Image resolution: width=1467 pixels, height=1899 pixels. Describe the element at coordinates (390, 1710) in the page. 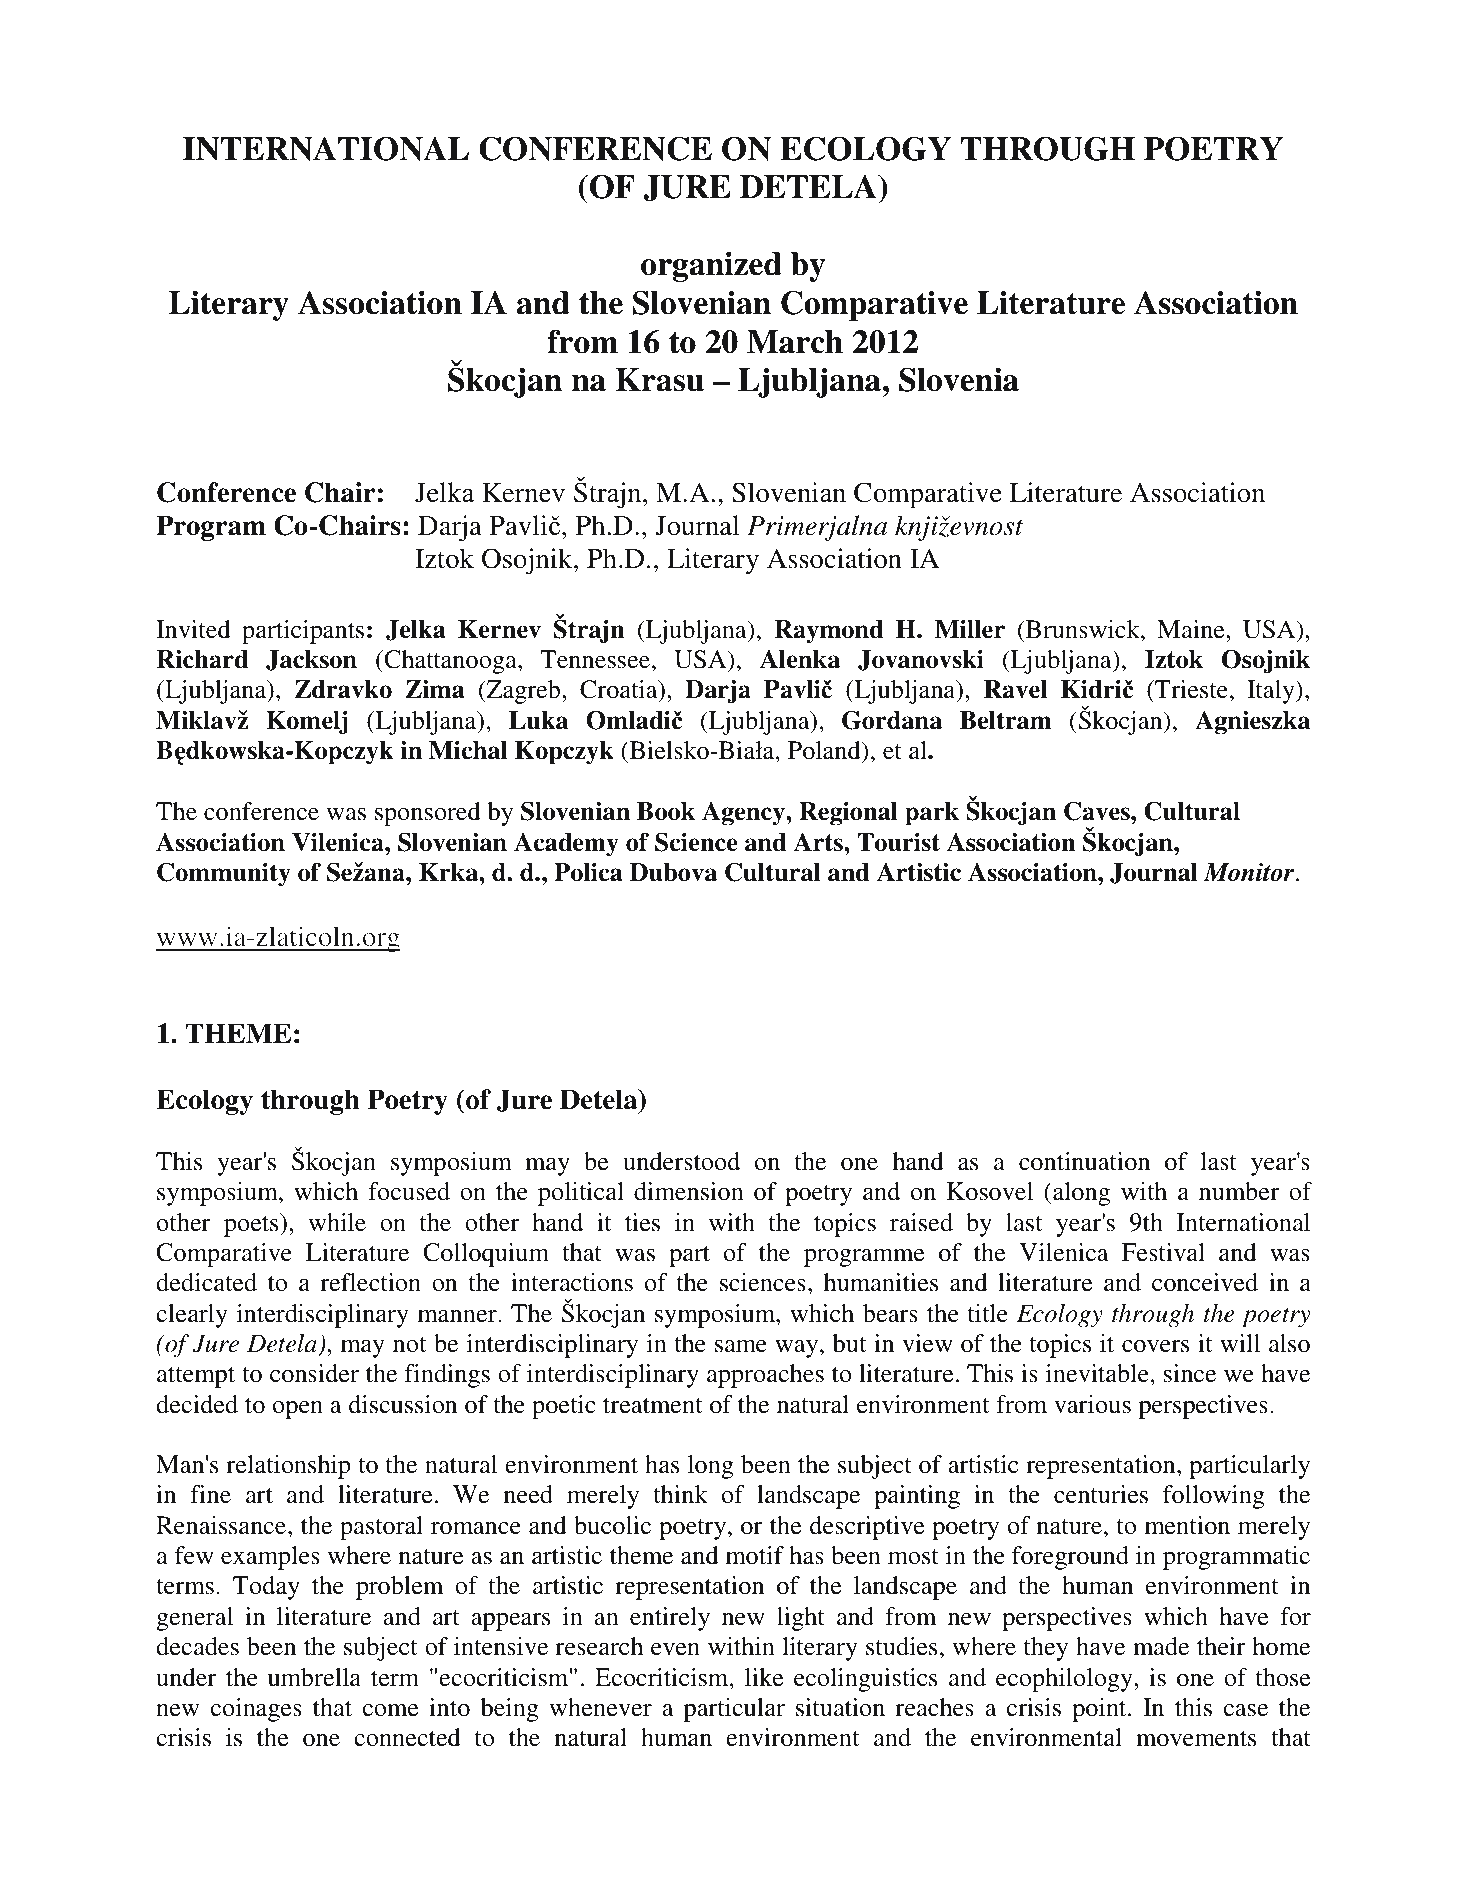

I see `come` at that location.
